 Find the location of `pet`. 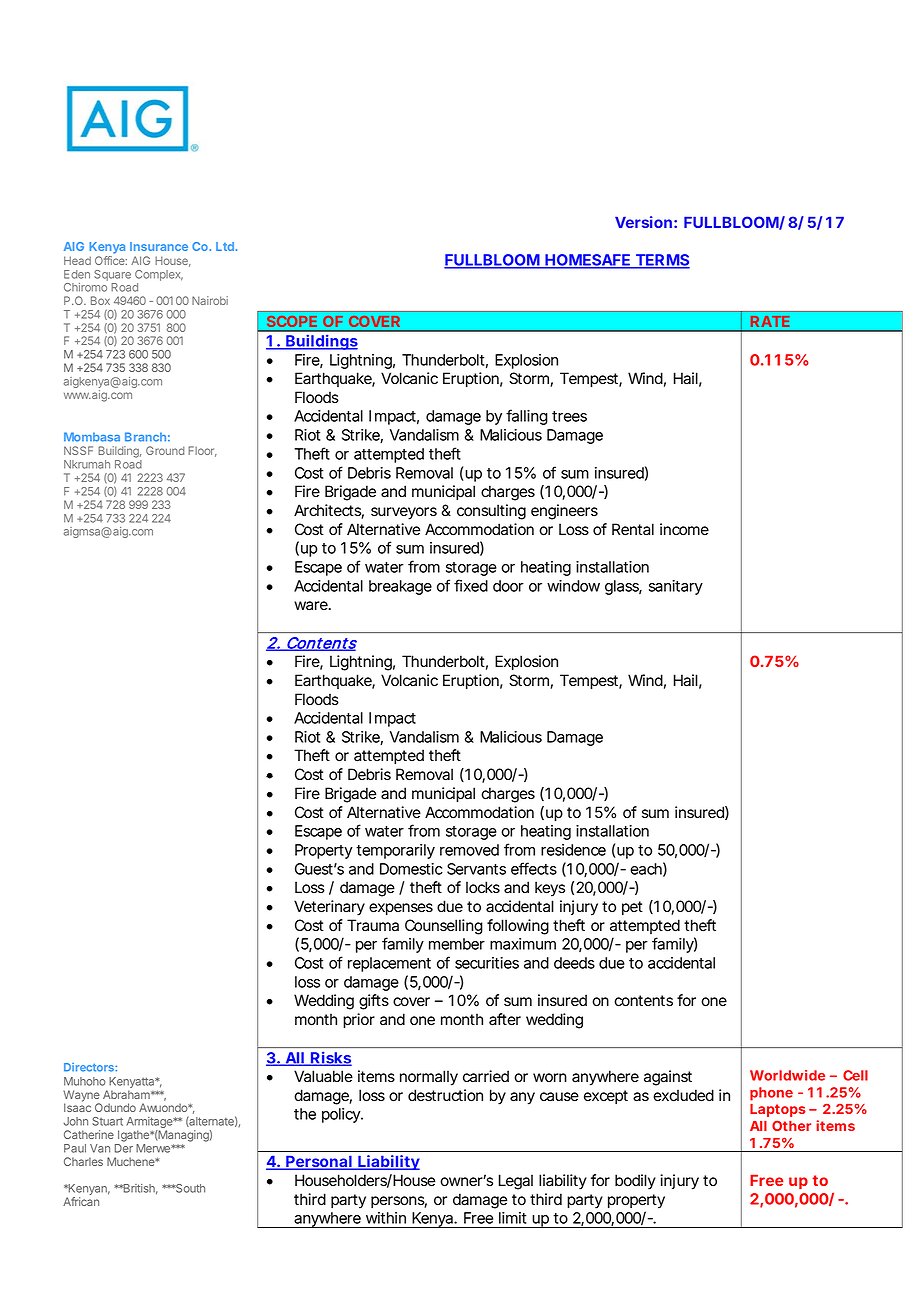

pet is located at coordinates (632, 908).
